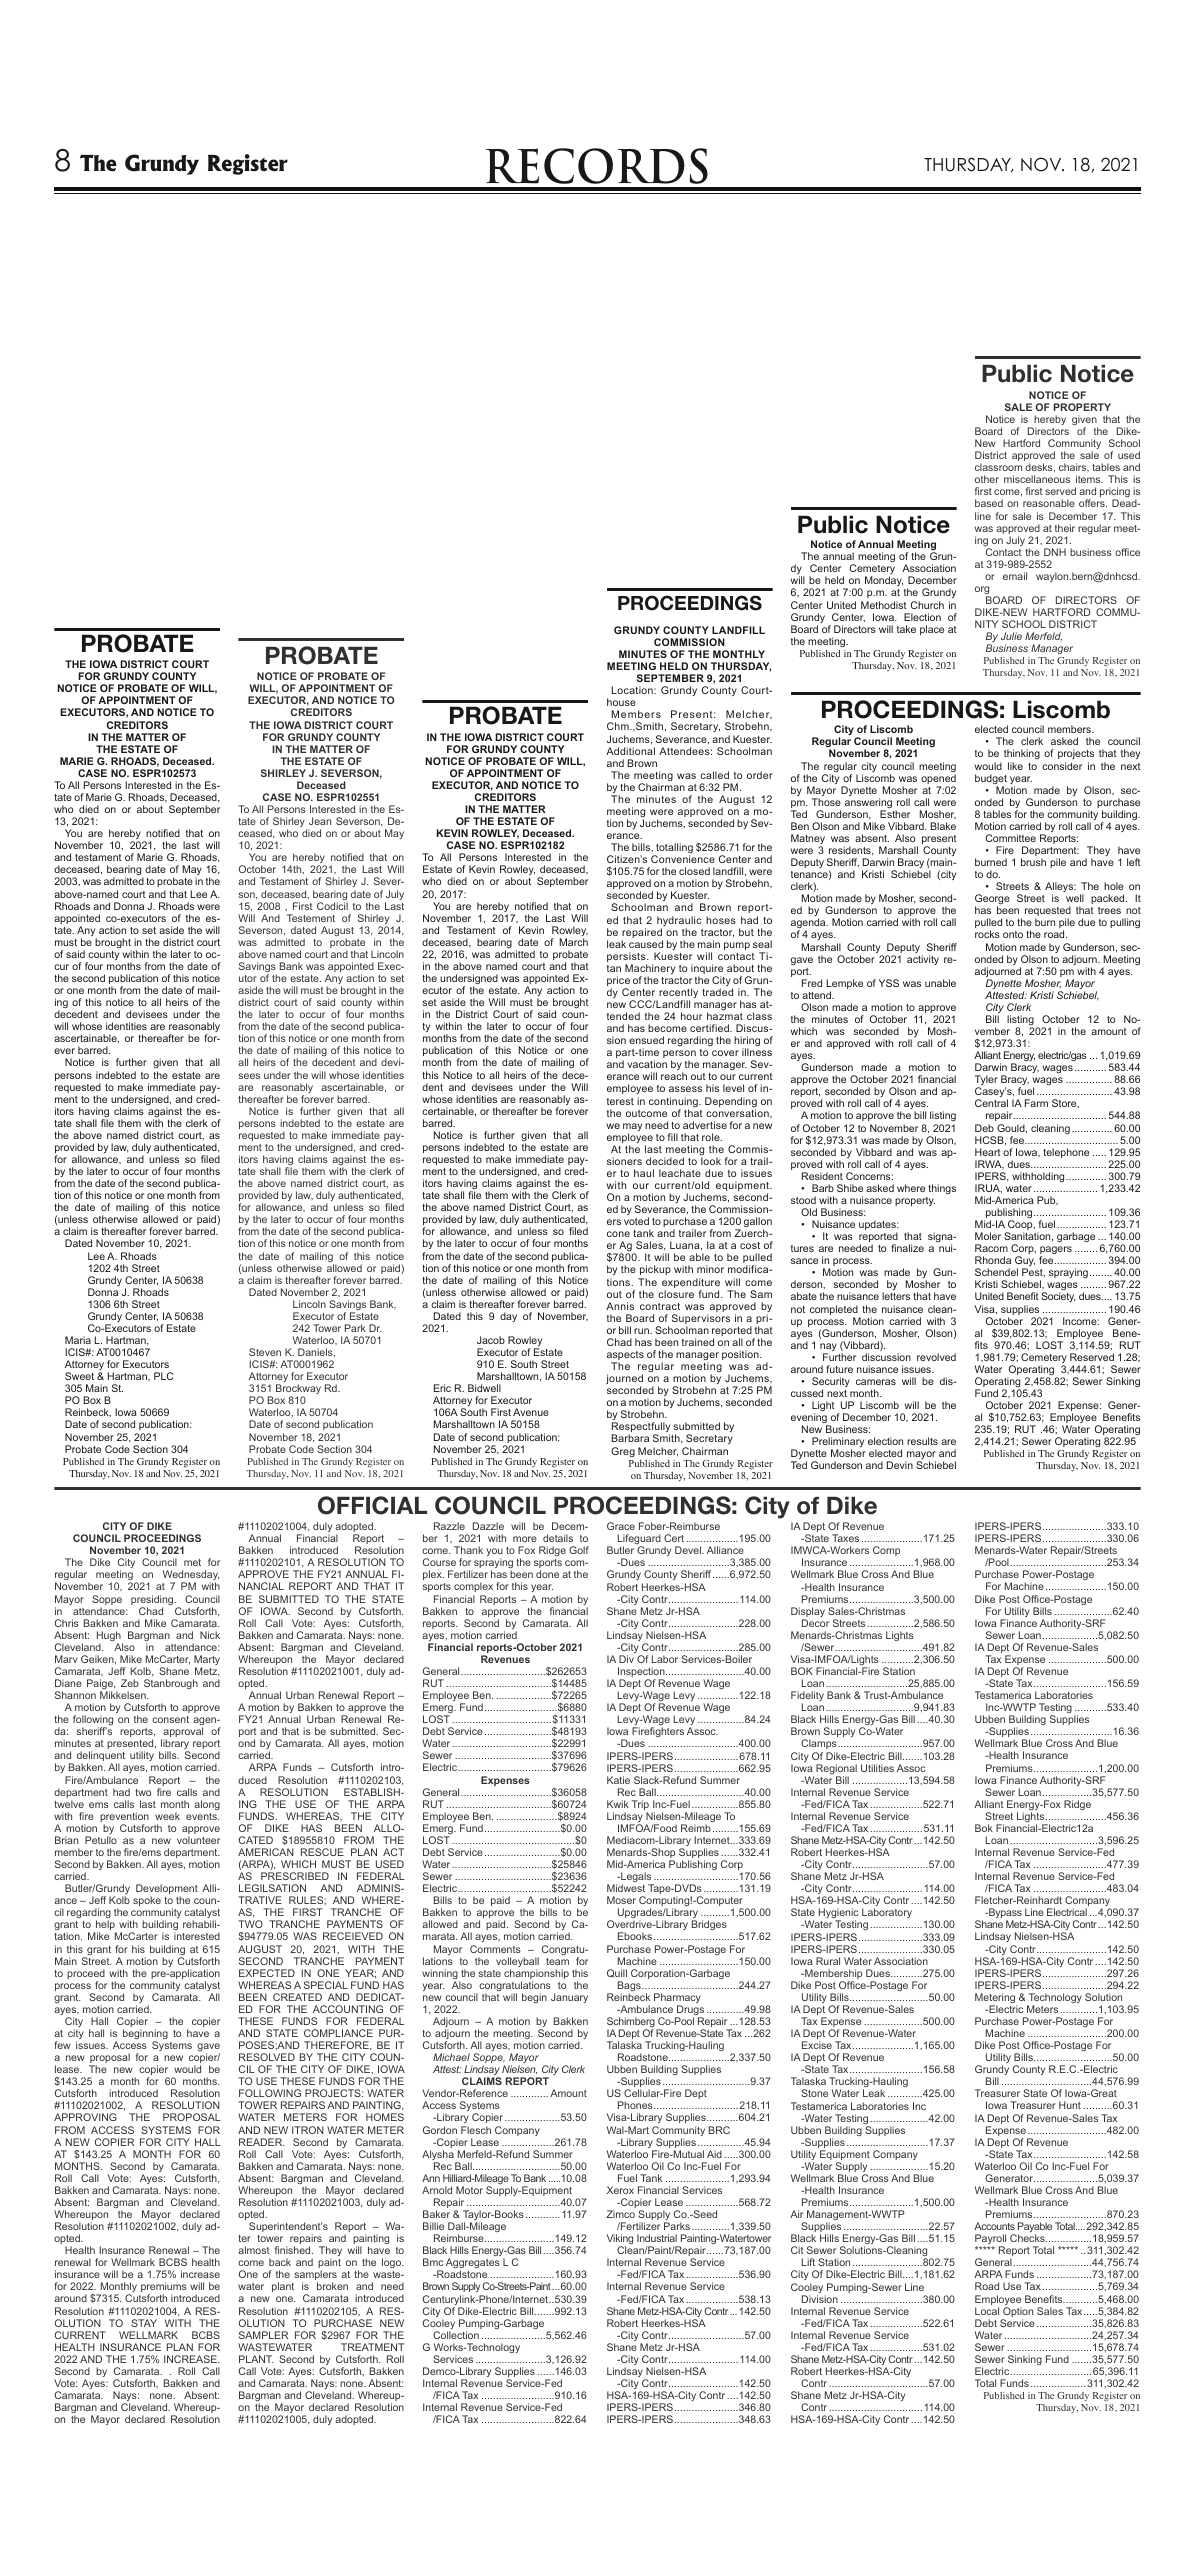 Image resolution: width=1195 pixels, height=2574 pixels. What do you see at coordinates (618, 1234) in the screenshot?
I see `cone` at bounding box center [618, 1234].
